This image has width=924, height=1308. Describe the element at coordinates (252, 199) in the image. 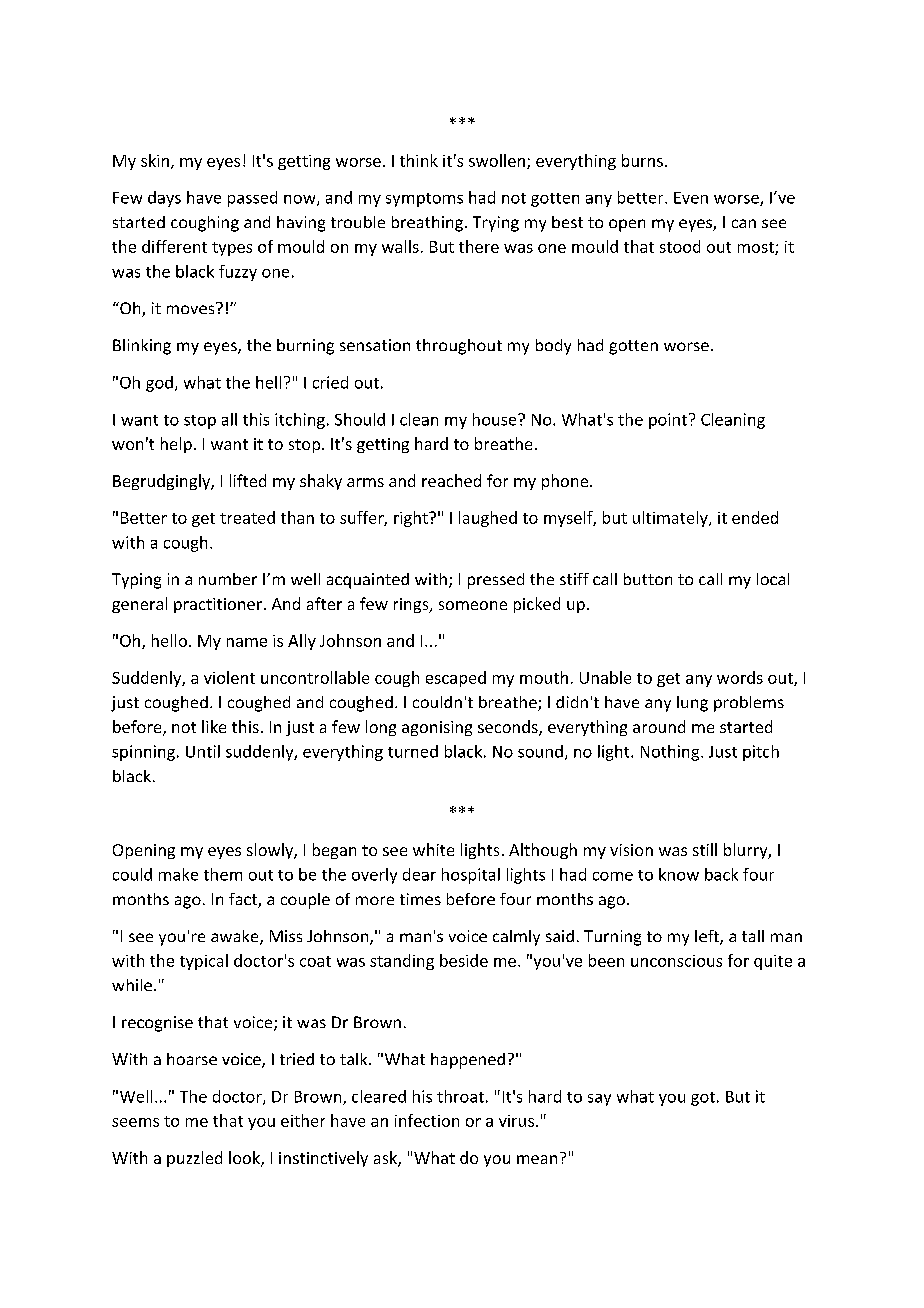

I see `passed` at that location.
